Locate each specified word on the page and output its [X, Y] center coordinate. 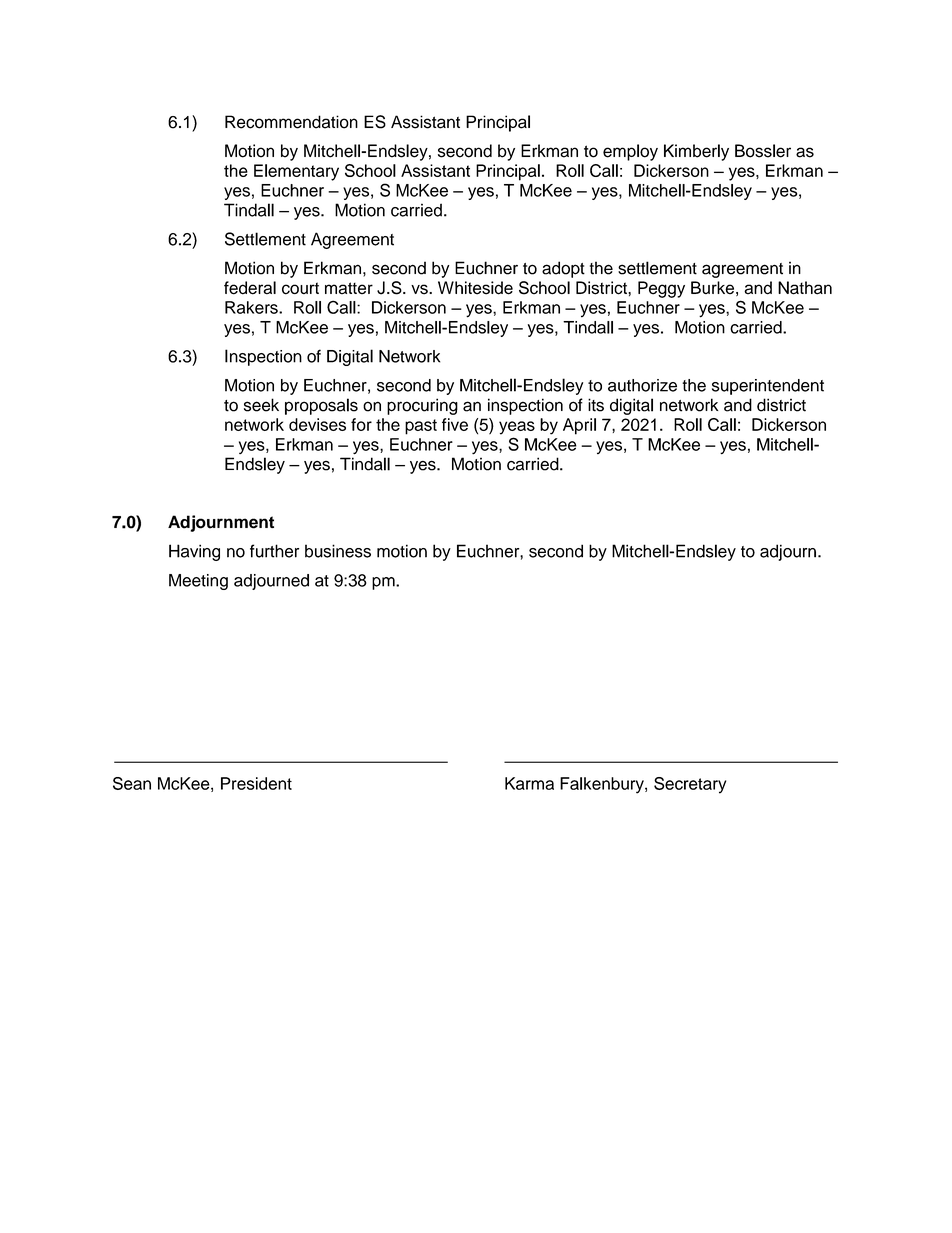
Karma [529, 783]
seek [261, 405]
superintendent [768, 387]
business [338, 551]
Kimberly [696, 152]
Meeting [198, 582]
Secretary [690, 785]
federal [250, 288]
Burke [712, 287]
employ [630, 152]
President [256, 783]
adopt [563, 269]
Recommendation [291, 122]
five [455, 424]
